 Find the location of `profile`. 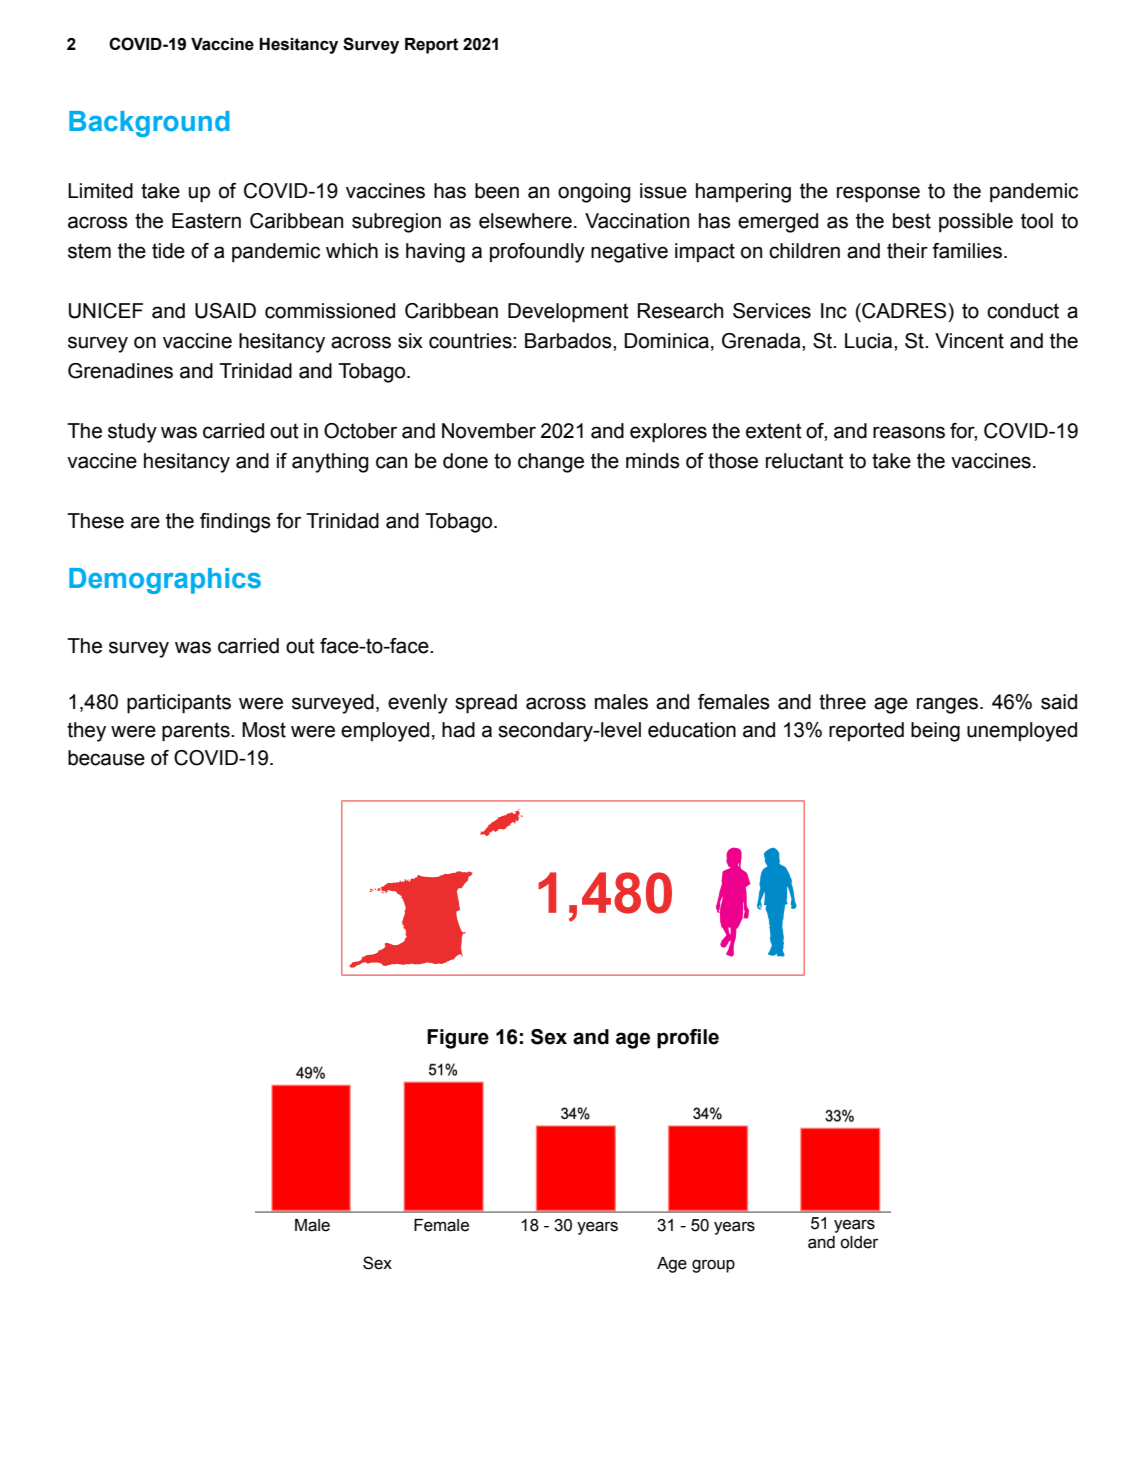

profile is located at coordinates (688, 1039).
